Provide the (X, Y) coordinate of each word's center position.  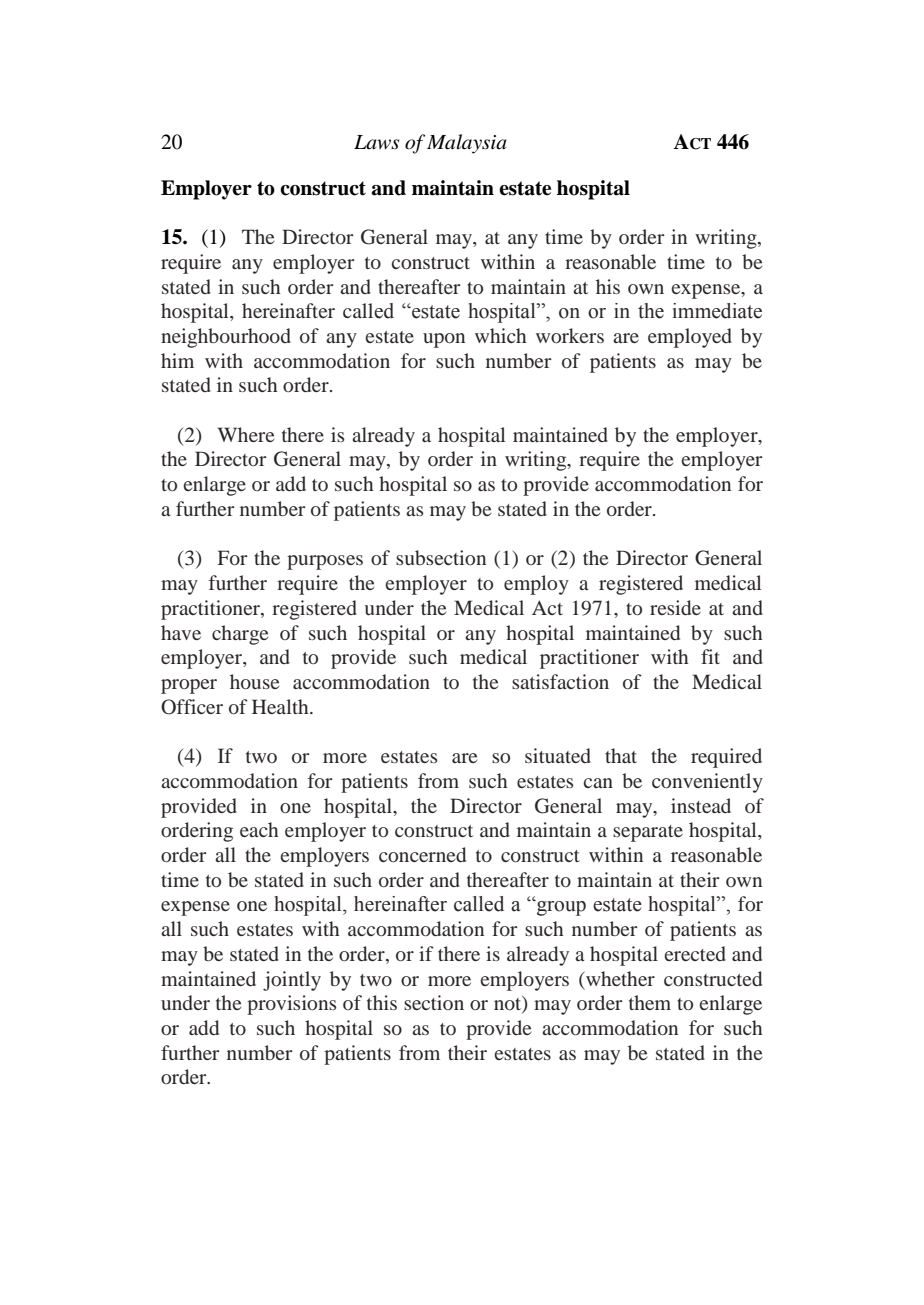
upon (444, 340)
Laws (376, 142)
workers (570, 335)
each (259, 829)
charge (240, 635)
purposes (325, 562)
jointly (292, 981)
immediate (717, 311)
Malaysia (467, 144)
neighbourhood (226, 338)
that (621, 755)
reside (675, 607)
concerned (422, 854)
